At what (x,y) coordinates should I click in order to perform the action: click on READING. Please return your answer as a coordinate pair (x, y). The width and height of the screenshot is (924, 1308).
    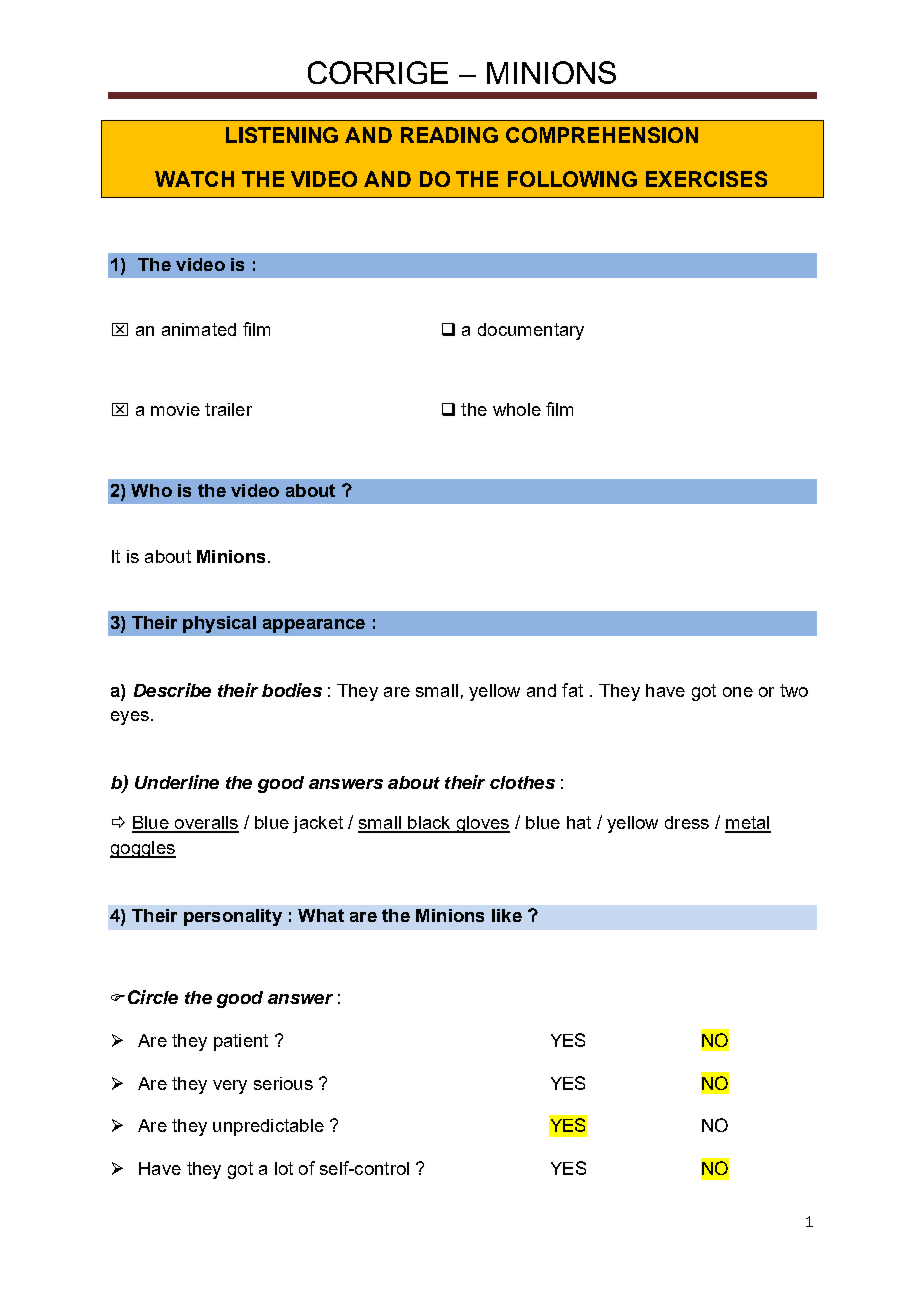
    Looking at the image, I should click on (449, 135).
